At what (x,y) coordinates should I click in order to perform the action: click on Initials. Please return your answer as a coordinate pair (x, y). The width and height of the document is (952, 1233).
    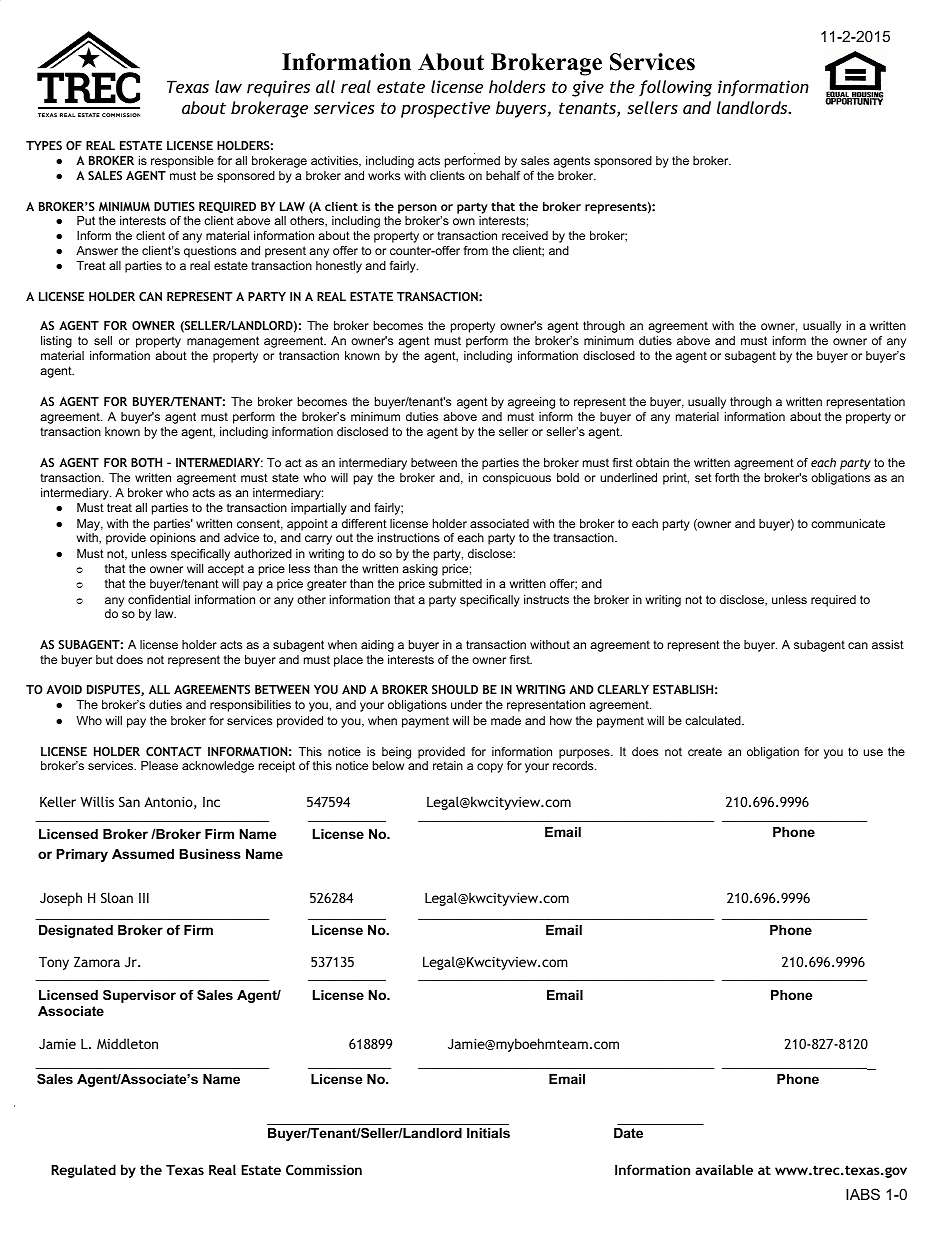
    Looking at the image, I should click on (488, 1133).
